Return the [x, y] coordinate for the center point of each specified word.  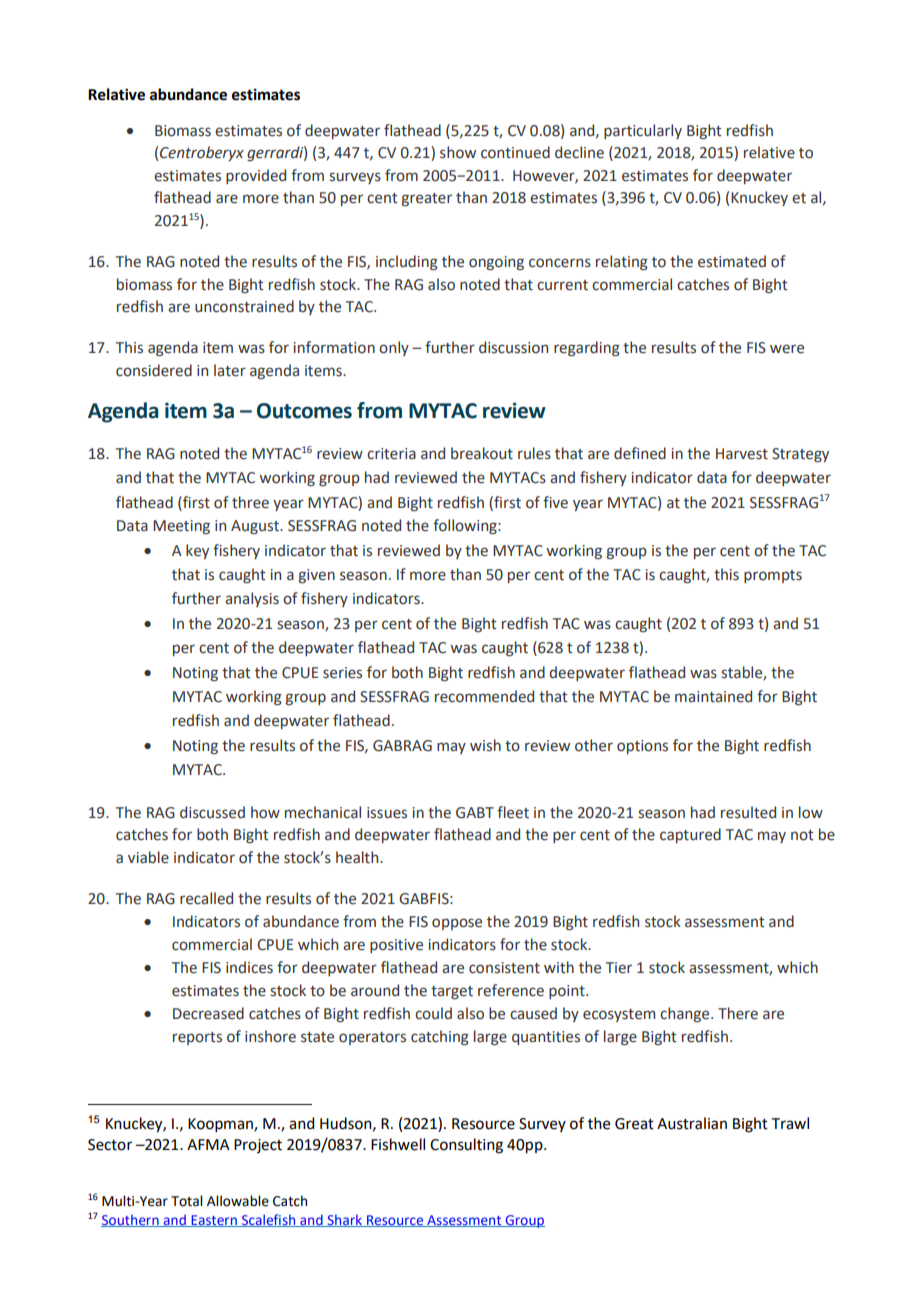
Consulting [466, 1146]
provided [256, 176]
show [458, 152]
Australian [692, 1123]
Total [186, 1201]
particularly [643, 131]
